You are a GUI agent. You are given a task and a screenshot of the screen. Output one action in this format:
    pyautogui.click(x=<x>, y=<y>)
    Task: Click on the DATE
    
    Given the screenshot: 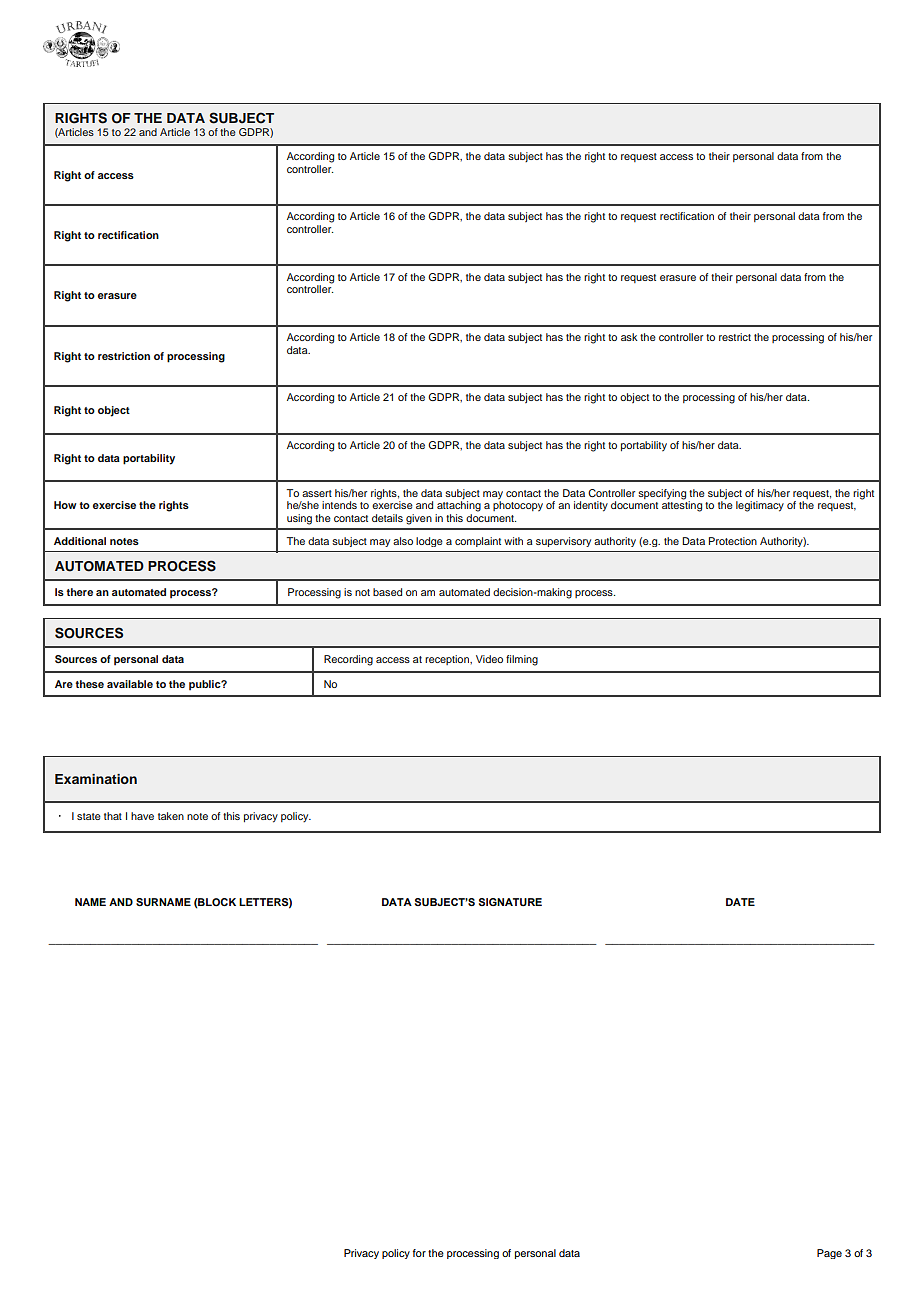 What is the action you would take?
    pyautogui.click(x=740, y=902)
